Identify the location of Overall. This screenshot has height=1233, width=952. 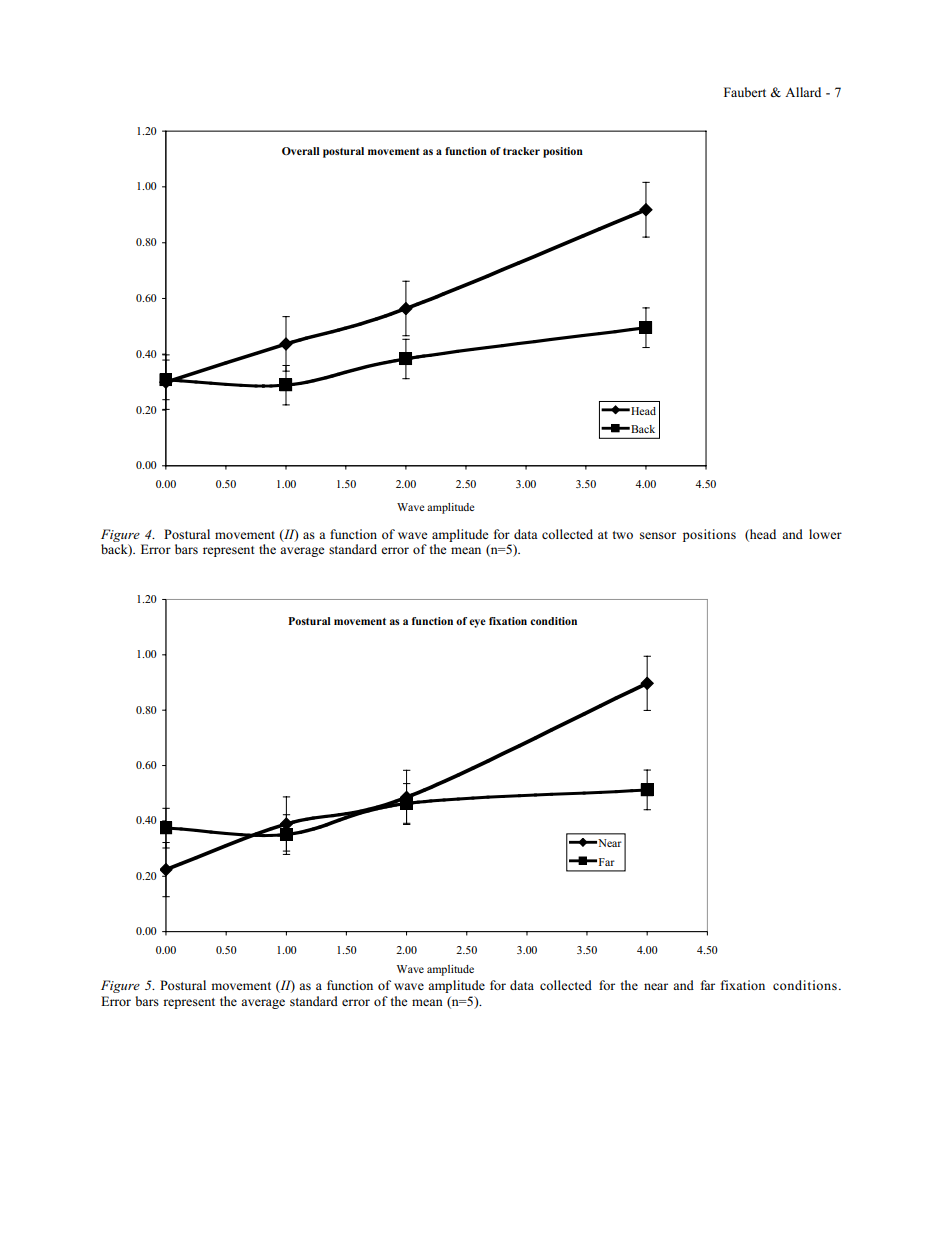
(301, 151).
